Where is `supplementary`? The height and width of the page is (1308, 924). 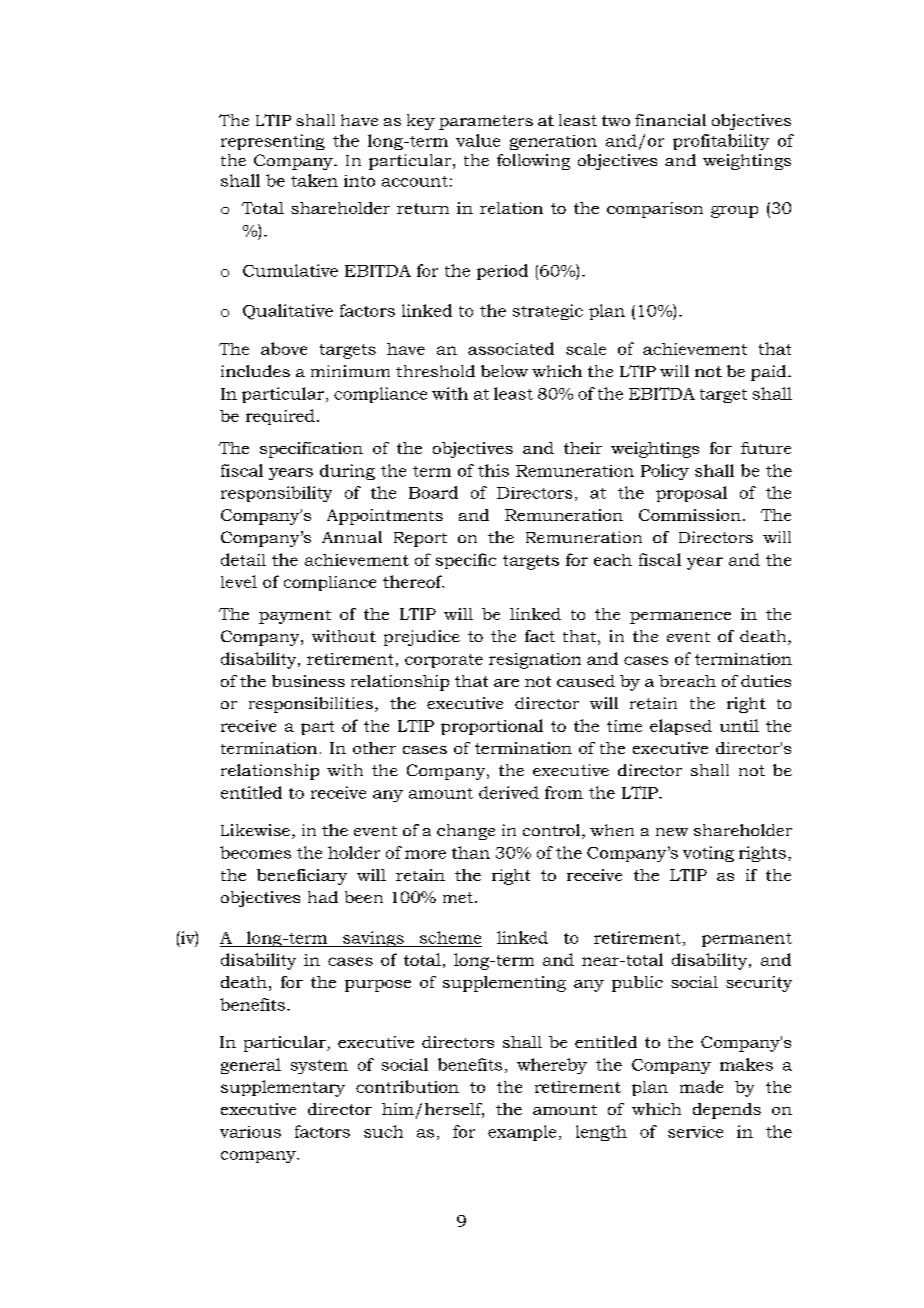
supplementary is located at coordinates (283, 1088).
